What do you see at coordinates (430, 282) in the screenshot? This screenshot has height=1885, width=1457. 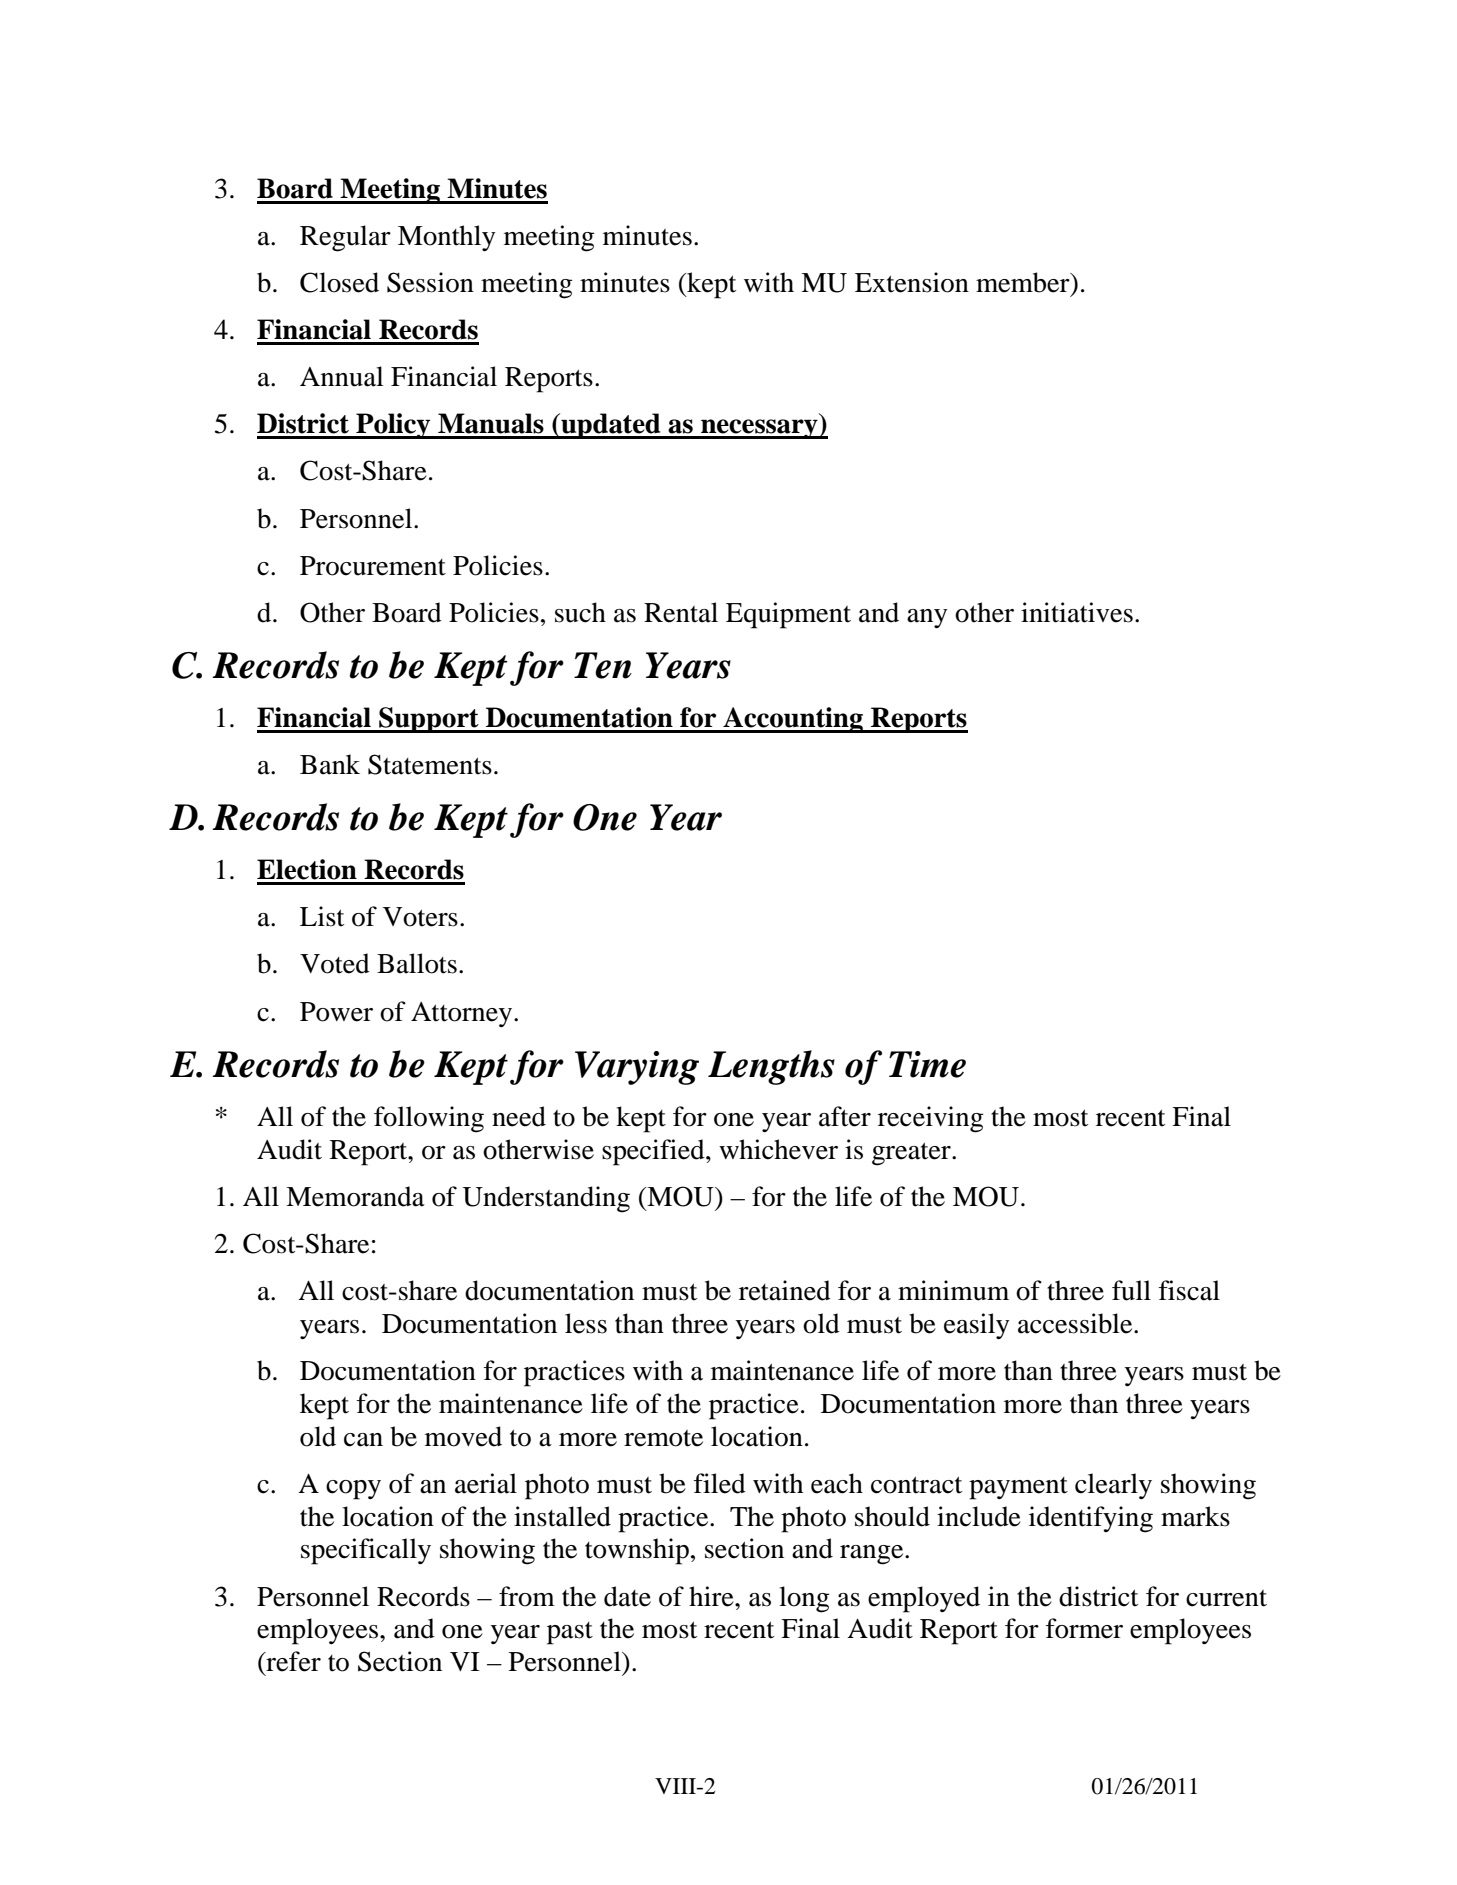 I see `Session` at bounding box center [430, 282].
